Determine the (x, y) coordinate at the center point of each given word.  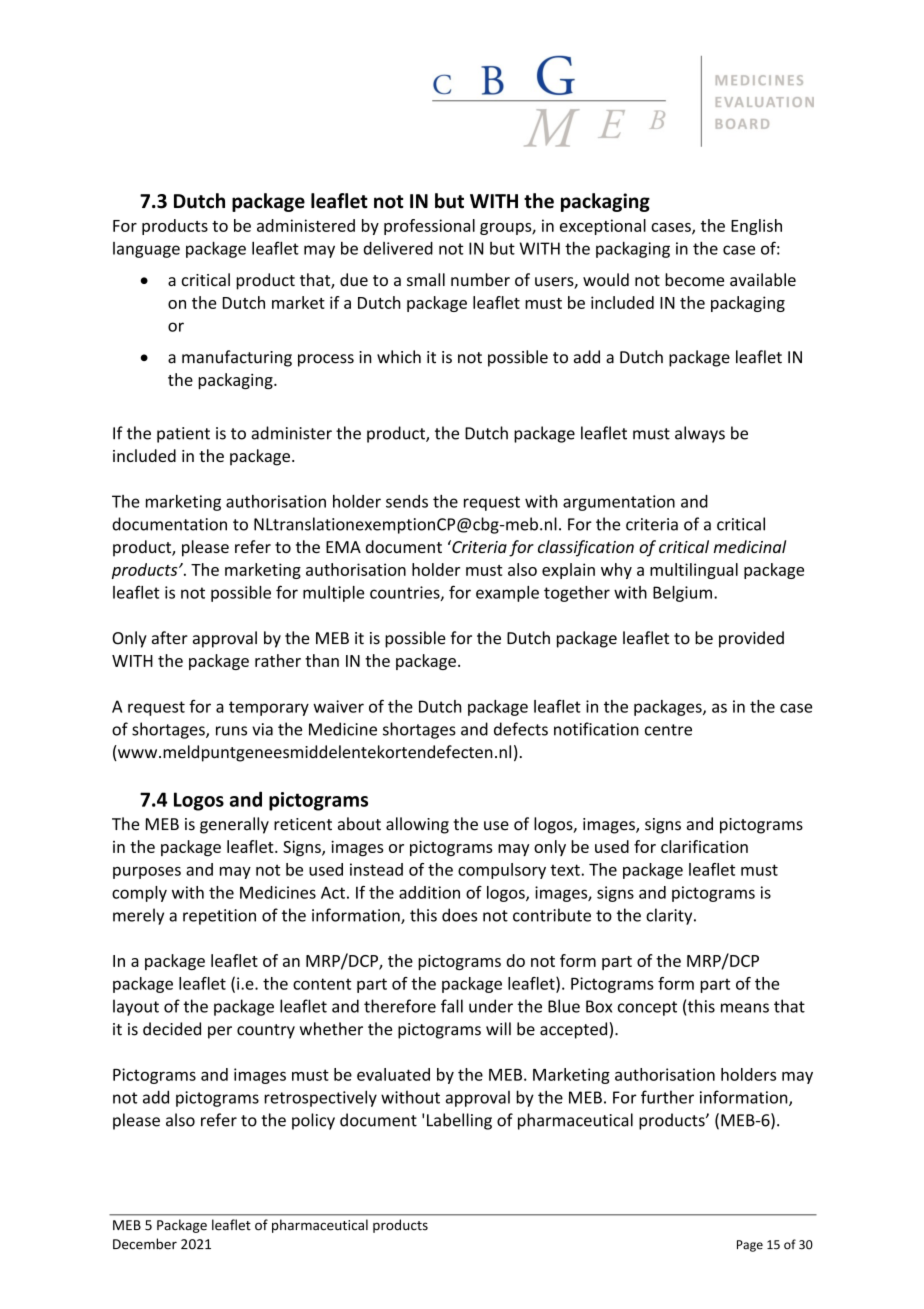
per (220, 1032)
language (146, 250)
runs (231, 731)
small (426, 279)
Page (750, 1246)
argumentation (619, 503)
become (694, 279)
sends (407, 501)
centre (668, 730)
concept (647, 1008)
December (145, 1244)
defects (521, 729)
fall (452, 1006)
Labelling (459, 1121)
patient (183, 435)
